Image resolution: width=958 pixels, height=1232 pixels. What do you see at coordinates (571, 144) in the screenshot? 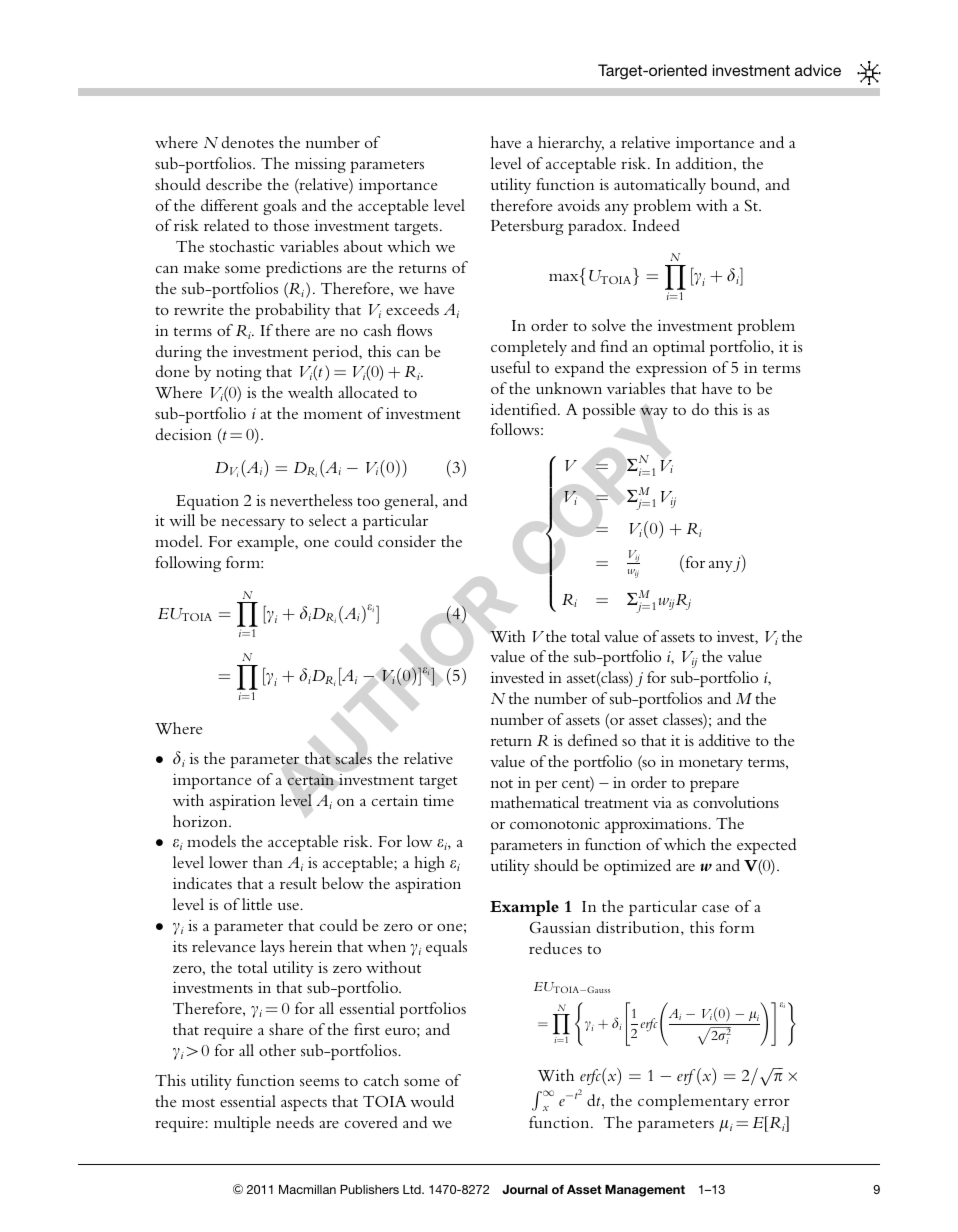
I see `hierarchy` at bounding box center [571, 144].
